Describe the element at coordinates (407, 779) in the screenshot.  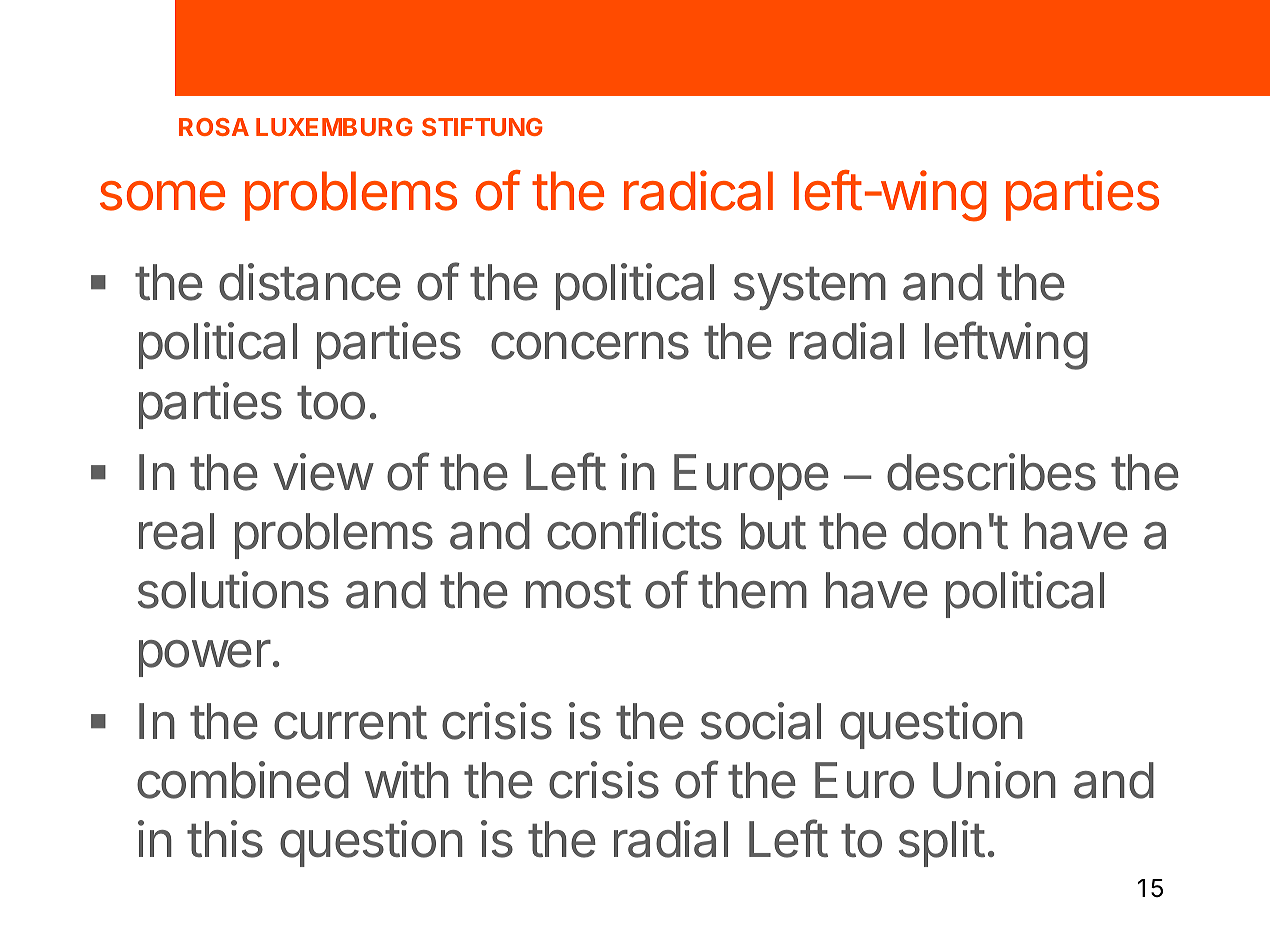
I see `with` at that location.
